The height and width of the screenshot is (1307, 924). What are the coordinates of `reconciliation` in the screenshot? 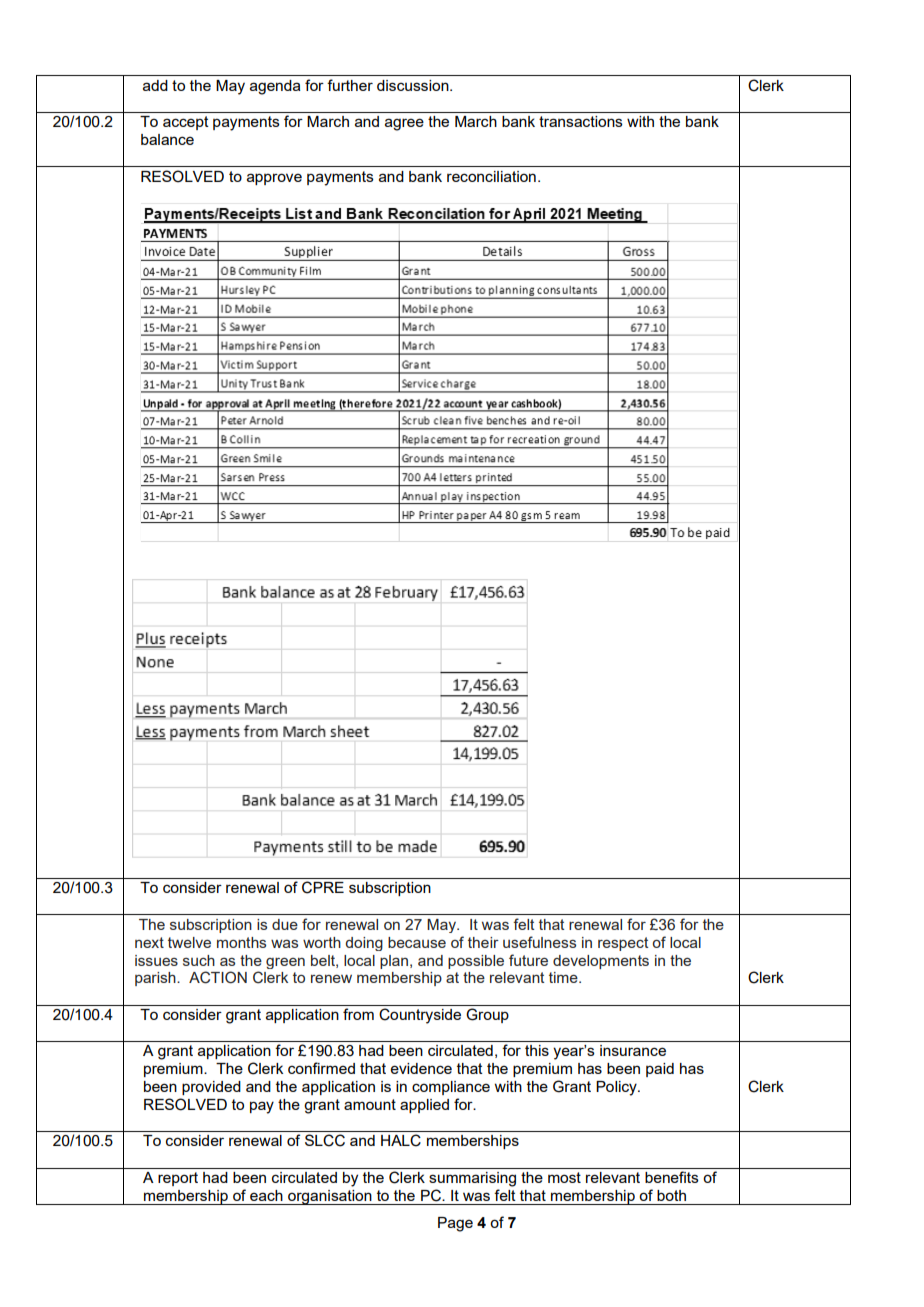 It's located at (491, 176).
